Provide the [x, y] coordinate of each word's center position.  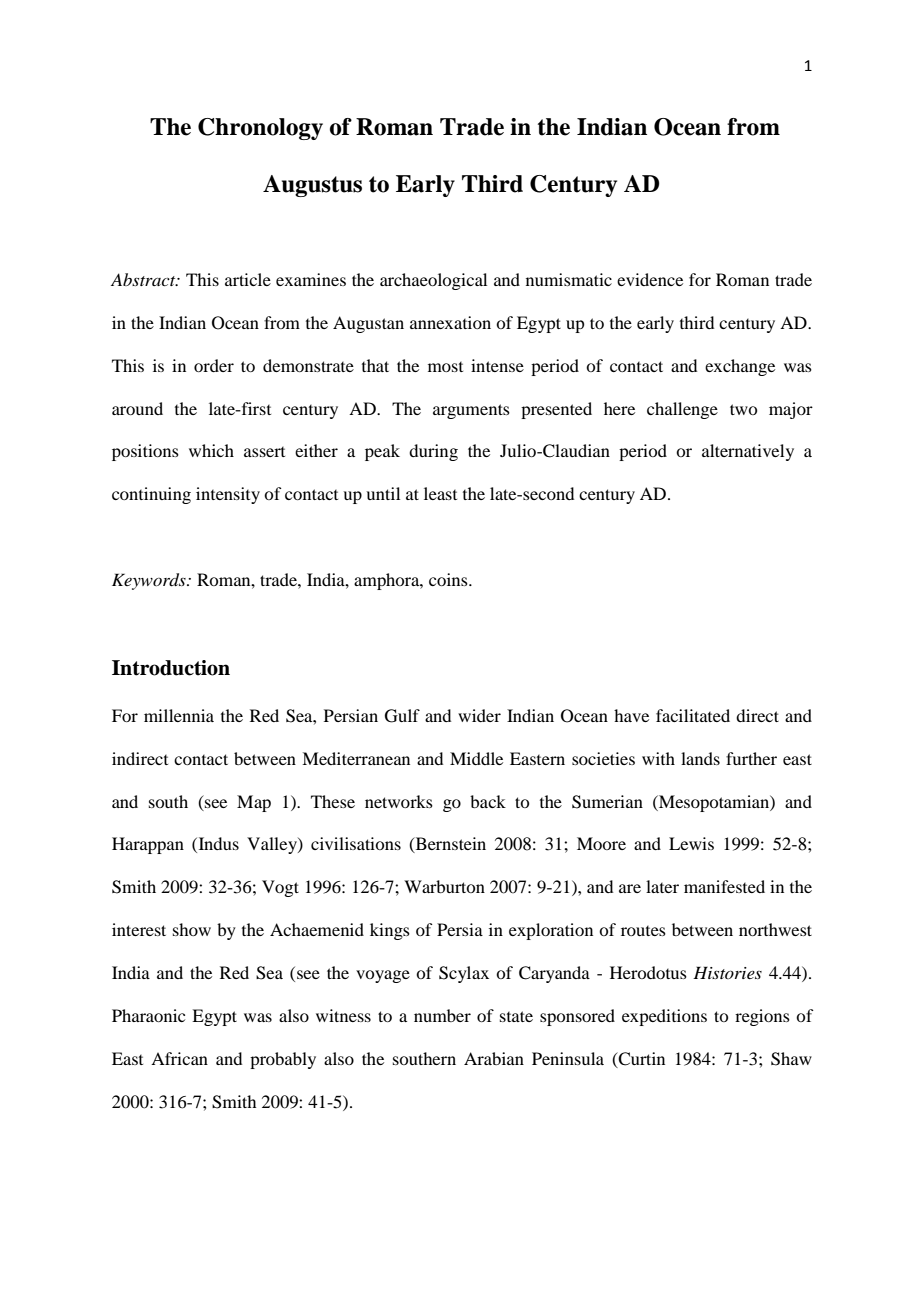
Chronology [260, 129]
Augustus [312, 186]
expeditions [664, 1017]
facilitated [693, 715]
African [179, 1058]
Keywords [150, 581]
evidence [650, 279]
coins [449, 579]
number [442, 1015]
